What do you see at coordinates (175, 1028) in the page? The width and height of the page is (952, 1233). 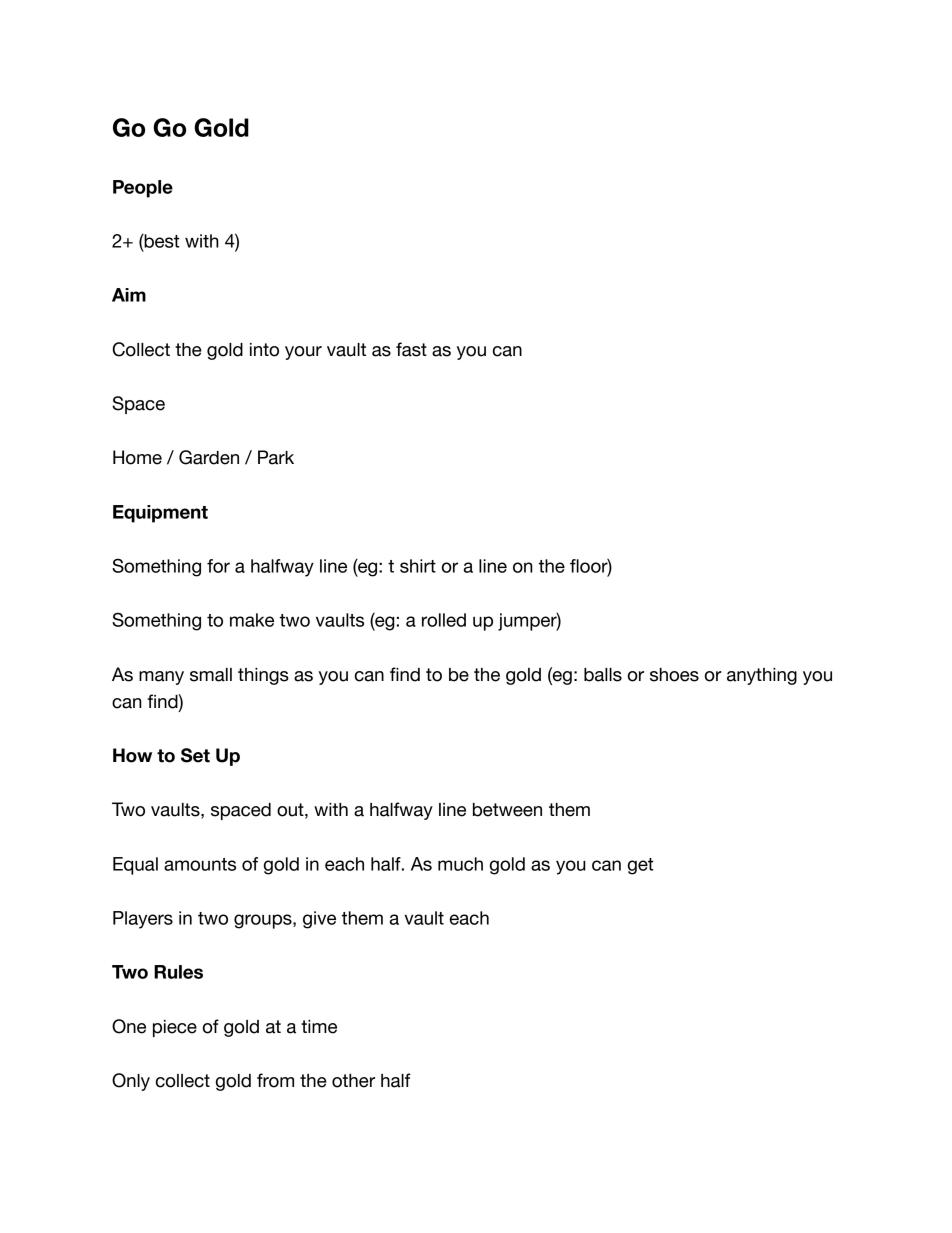 I see `piece` at bounding box center [175, 1028].
